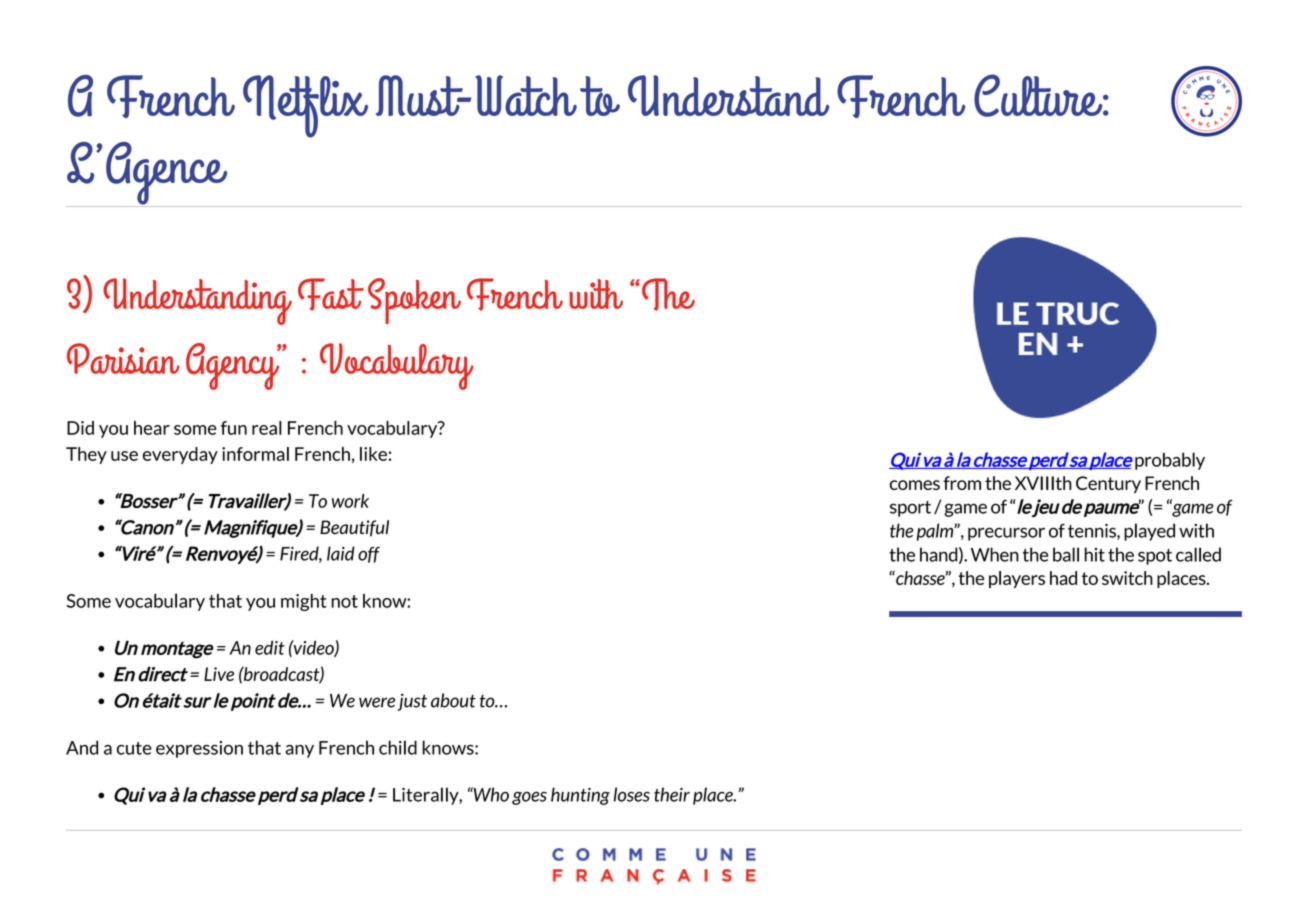  I want to click on Netflix, so click(305, 106).
